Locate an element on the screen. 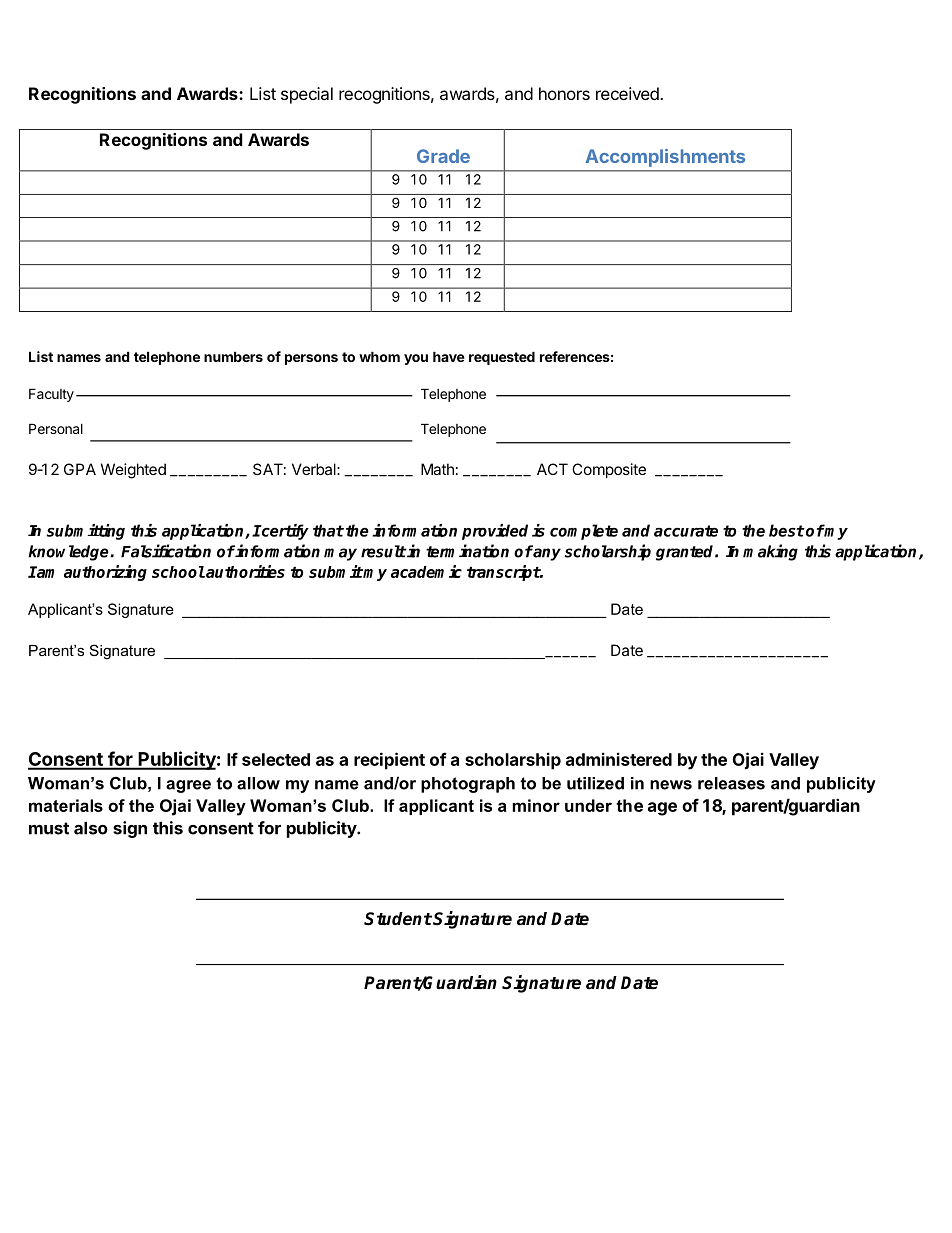  making is located at coordinates (770, 552).
